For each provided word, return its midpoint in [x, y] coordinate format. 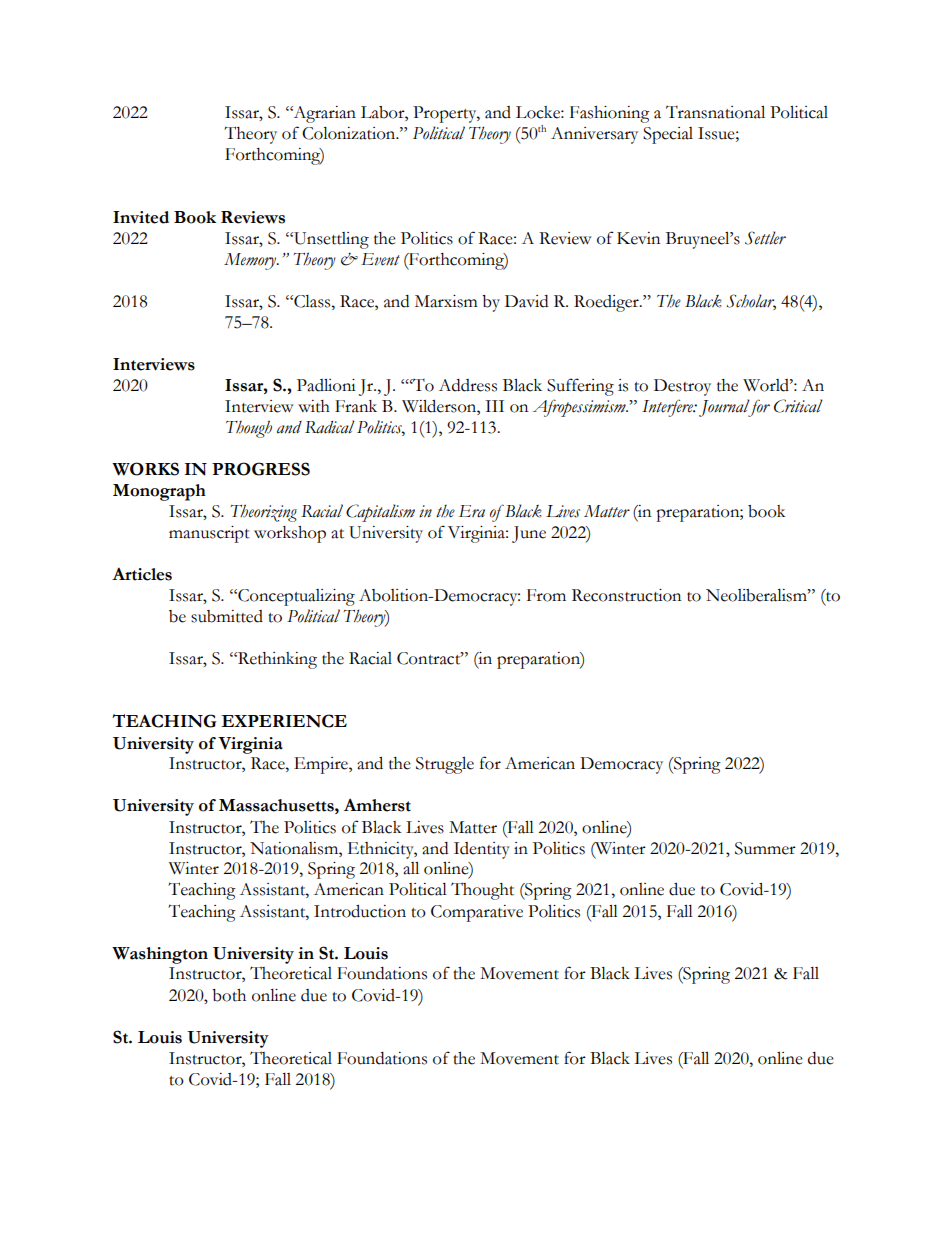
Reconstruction [626, 595]
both [229, 995]
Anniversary [594, 135]
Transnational [715, 112]
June [529, 534]
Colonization [350, 133]
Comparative [477, 913]
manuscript [209, 534]
